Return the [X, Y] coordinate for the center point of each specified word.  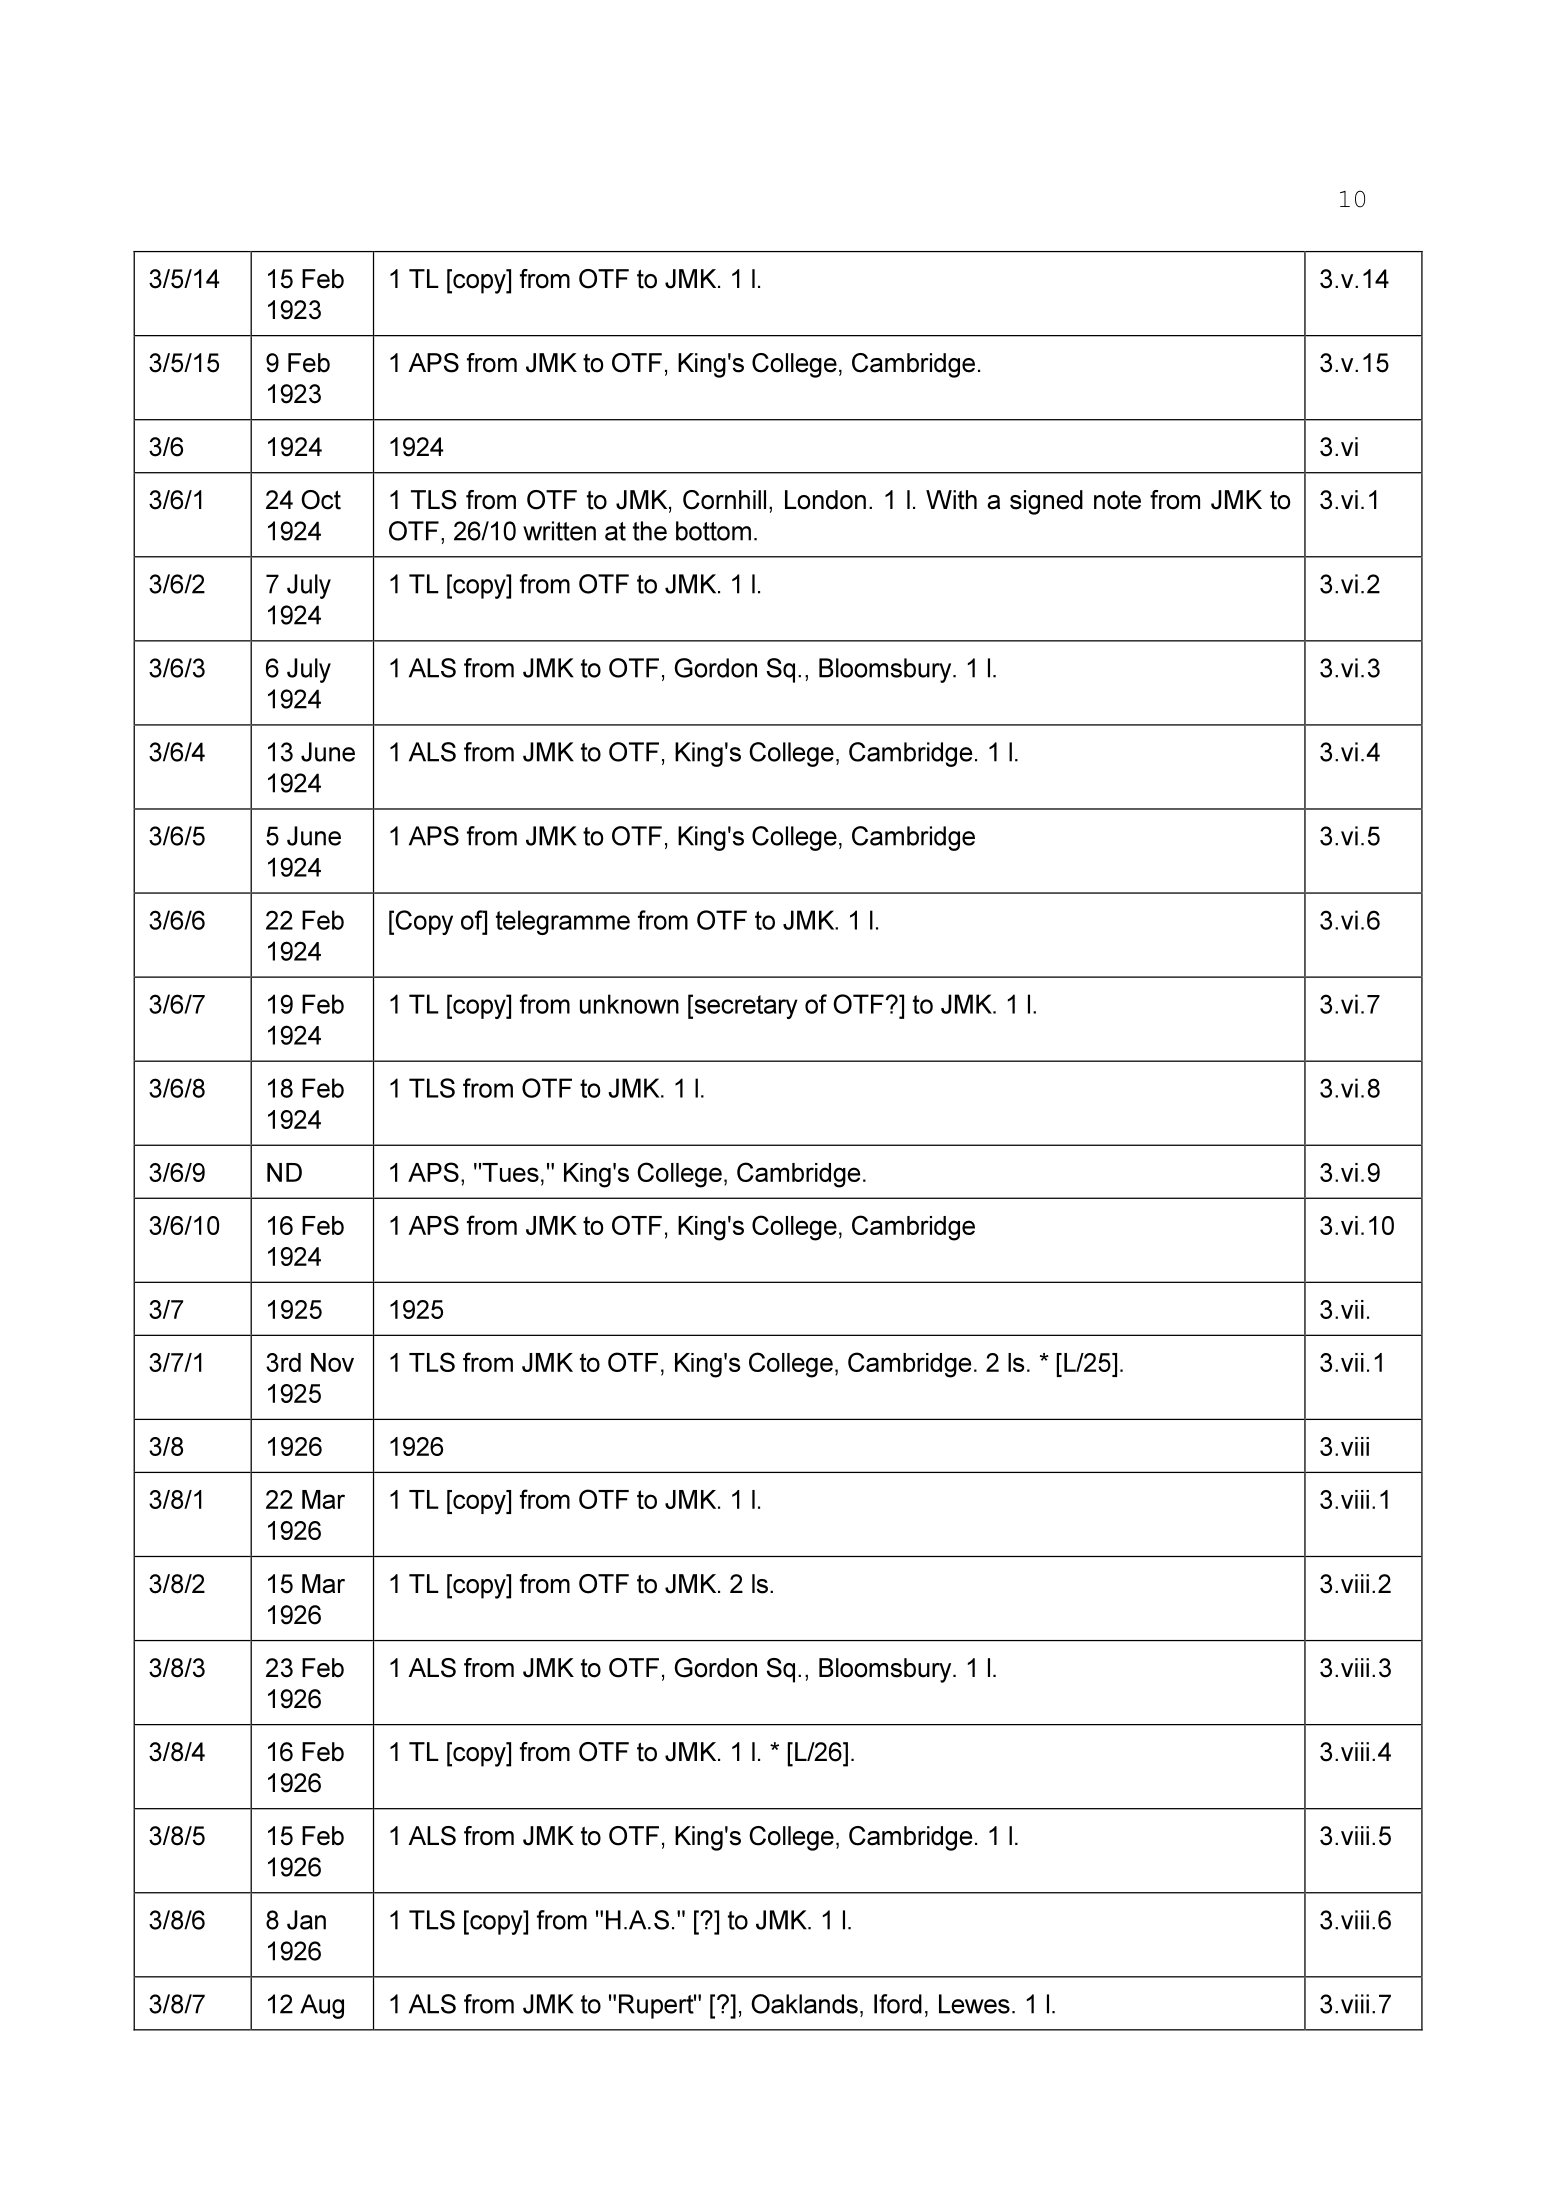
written [559, 531]
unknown [629, 1004]
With [951, 500]
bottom [713, 531]
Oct [321, 500]
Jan [306, 1920]
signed [1046, 502]
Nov [332, 1362]
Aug [322, 2006]
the [650, 531]
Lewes [974, 2004]
